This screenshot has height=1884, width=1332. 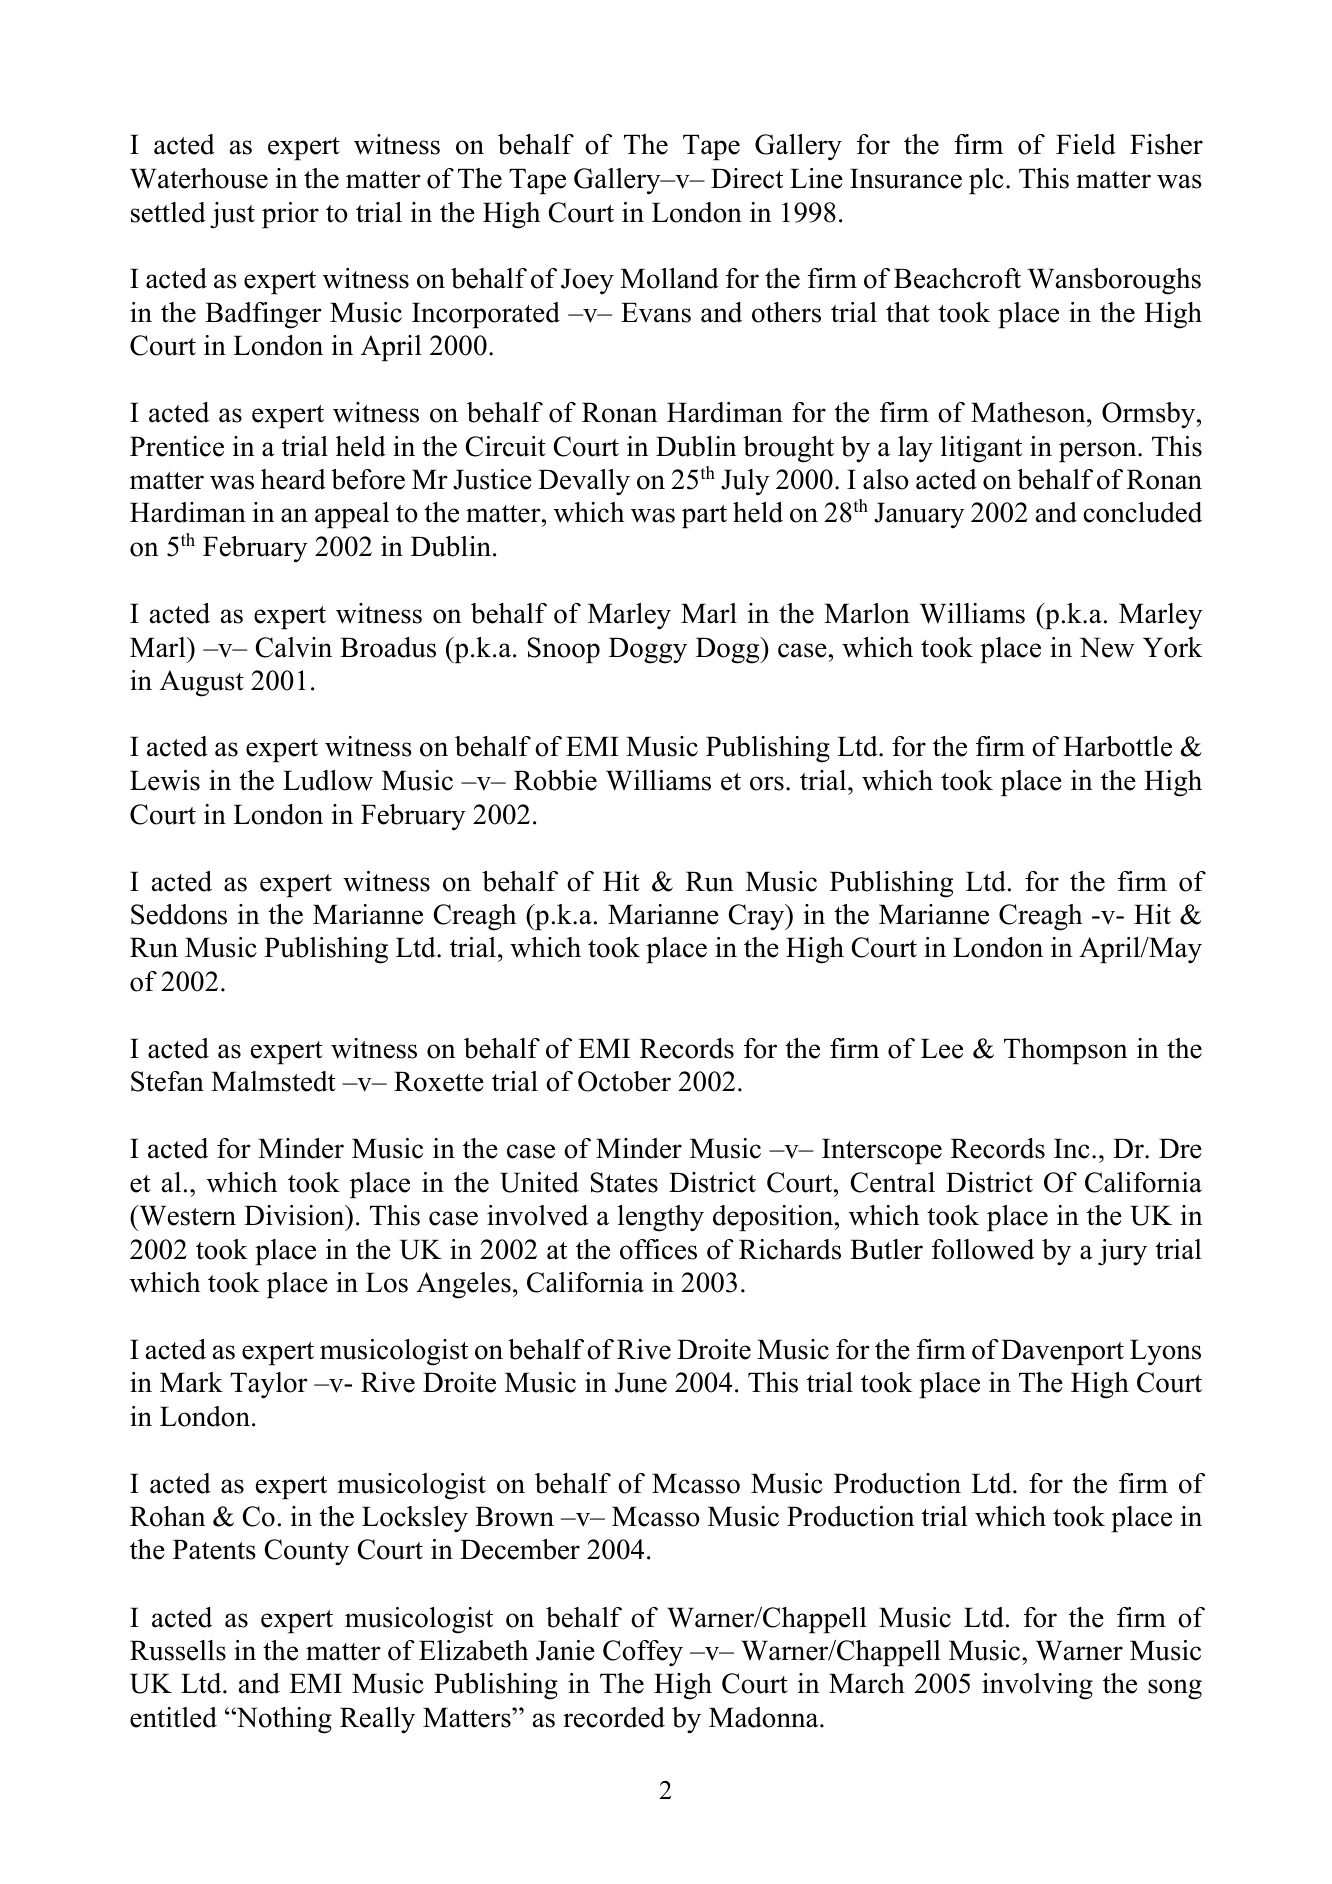 I want to click on Coffey, so click(x=643, y=1653).
